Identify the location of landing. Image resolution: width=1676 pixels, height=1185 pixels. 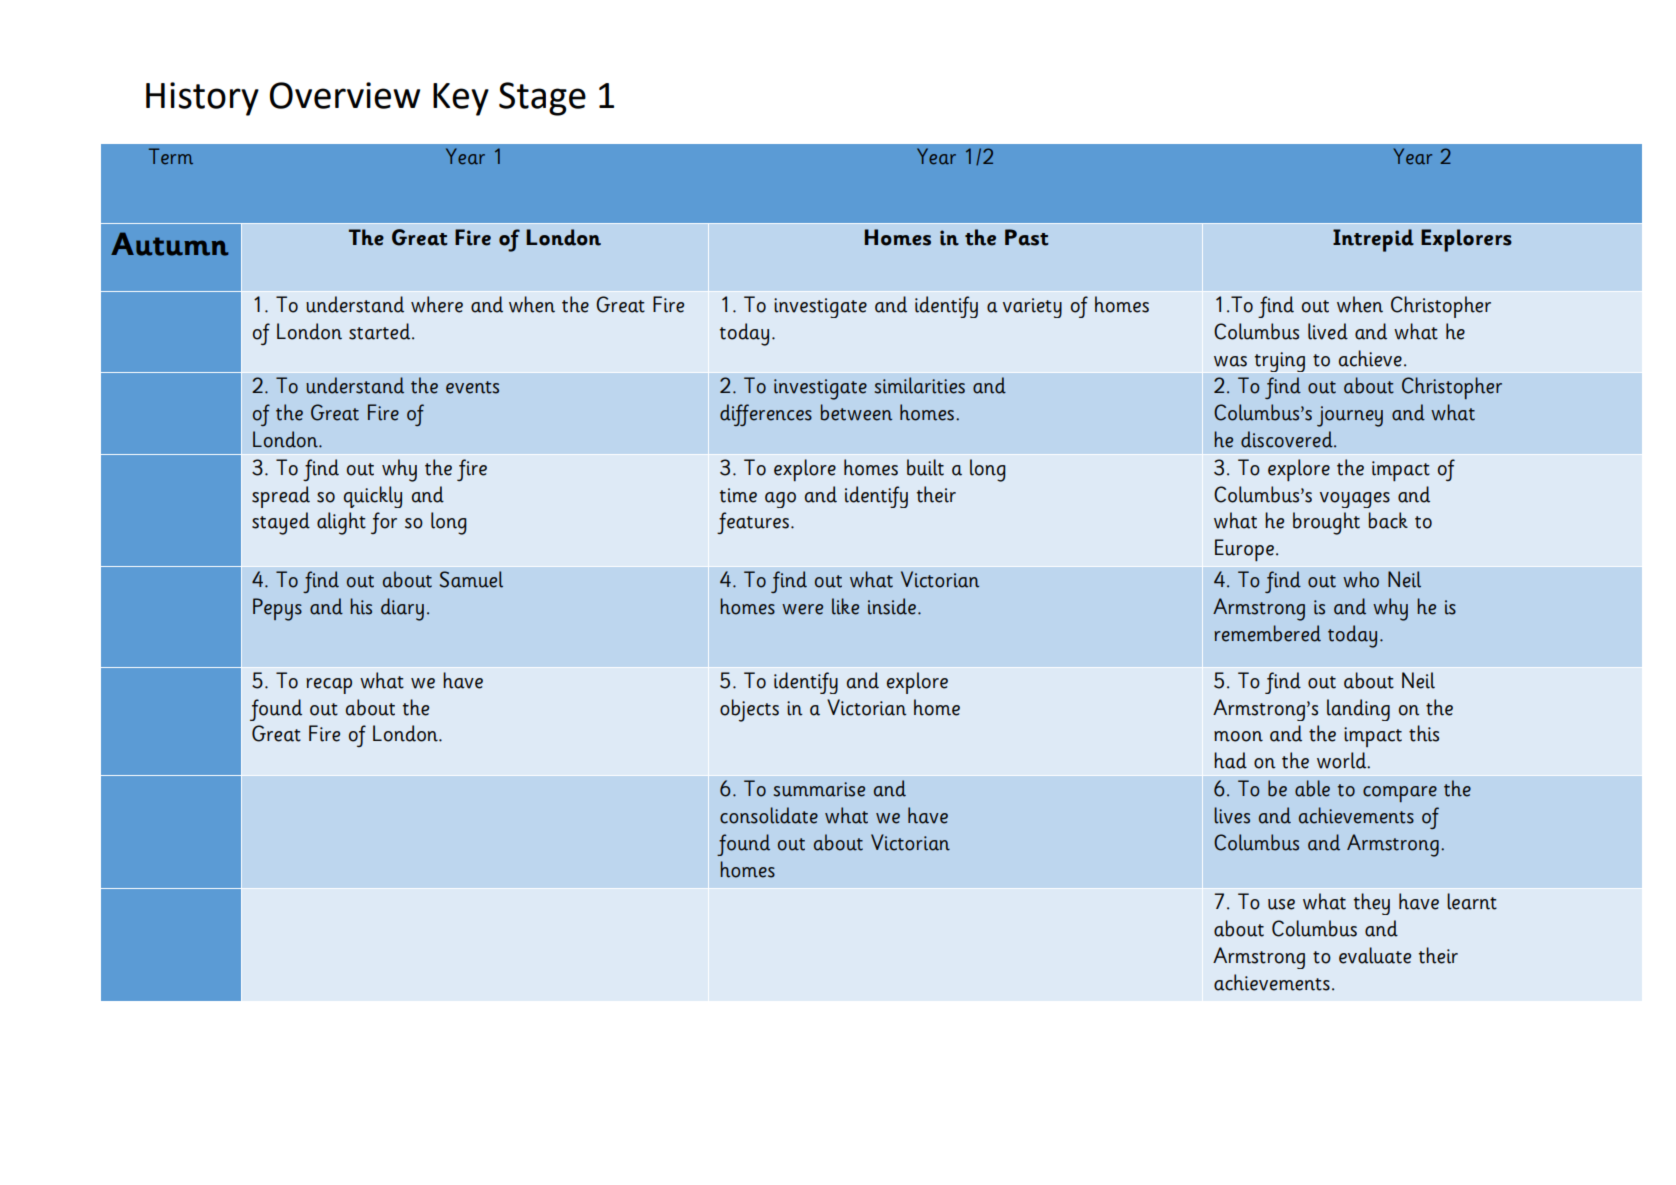
(1358, 710).
